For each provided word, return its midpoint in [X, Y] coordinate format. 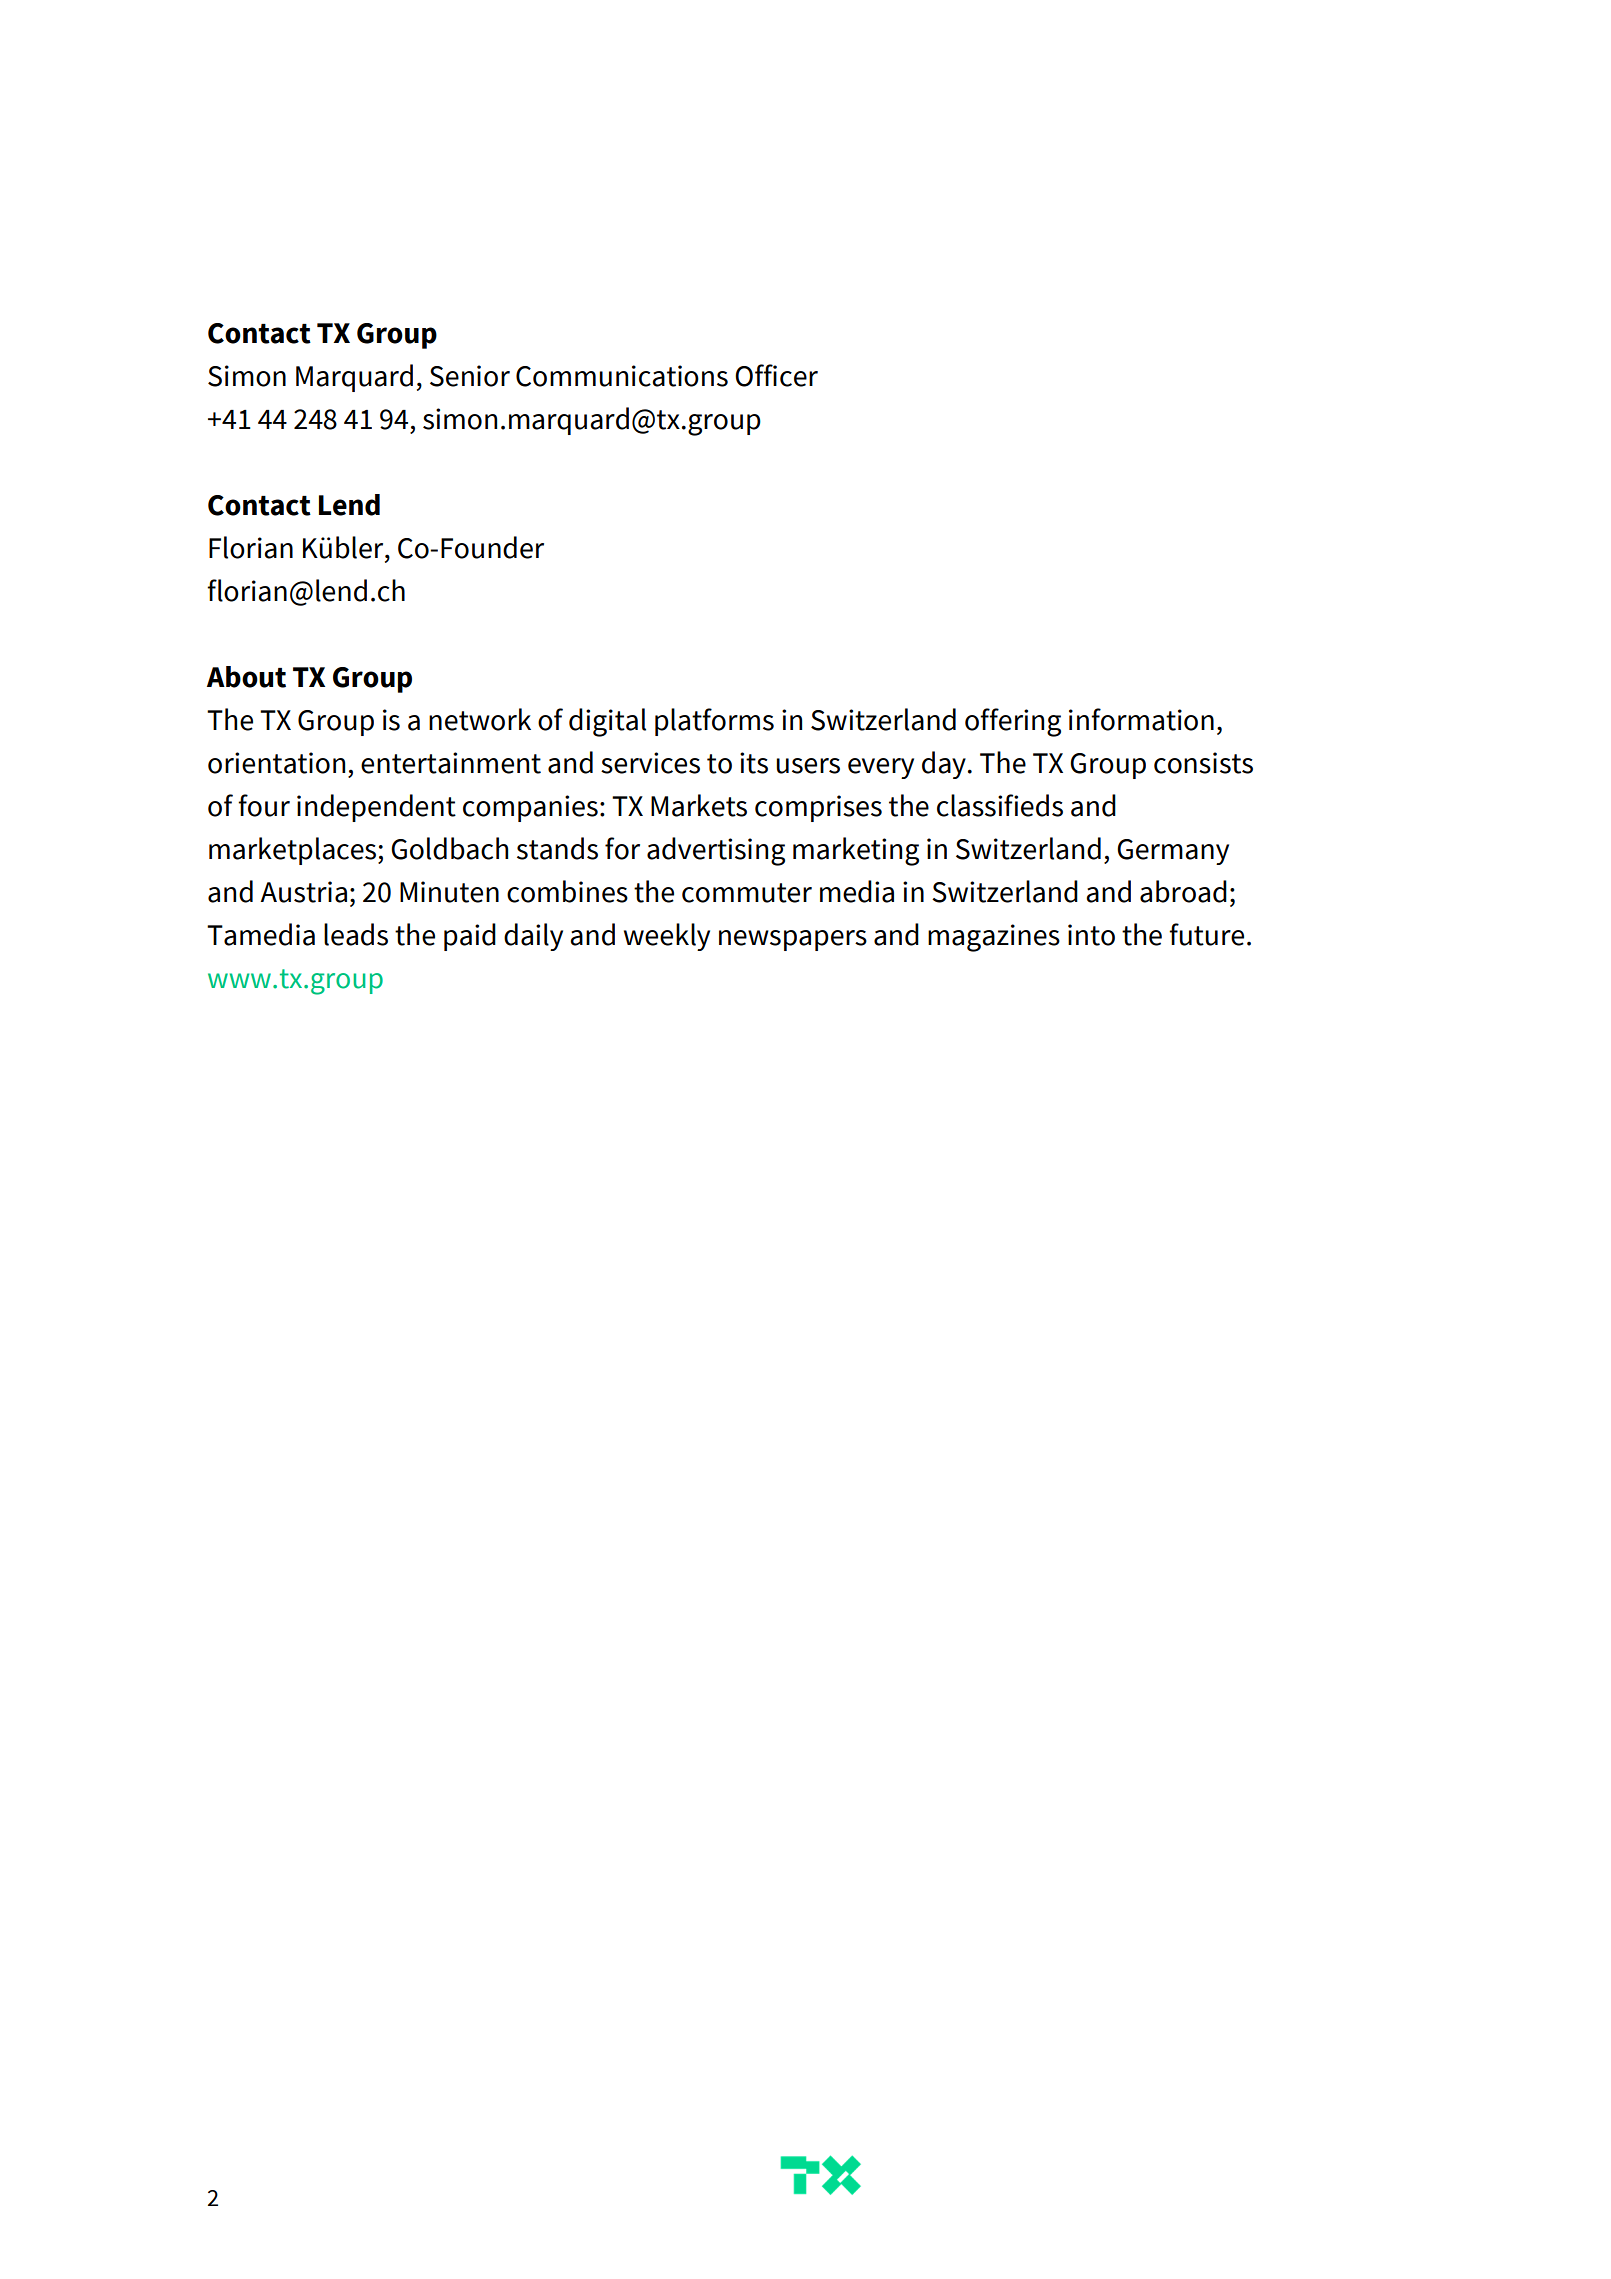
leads [356, 934]
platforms [714, 722]
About [246, 677]
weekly [667, 937]
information [1141, 719]
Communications [622, 376]
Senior [470, 376]
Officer [776, 375]
